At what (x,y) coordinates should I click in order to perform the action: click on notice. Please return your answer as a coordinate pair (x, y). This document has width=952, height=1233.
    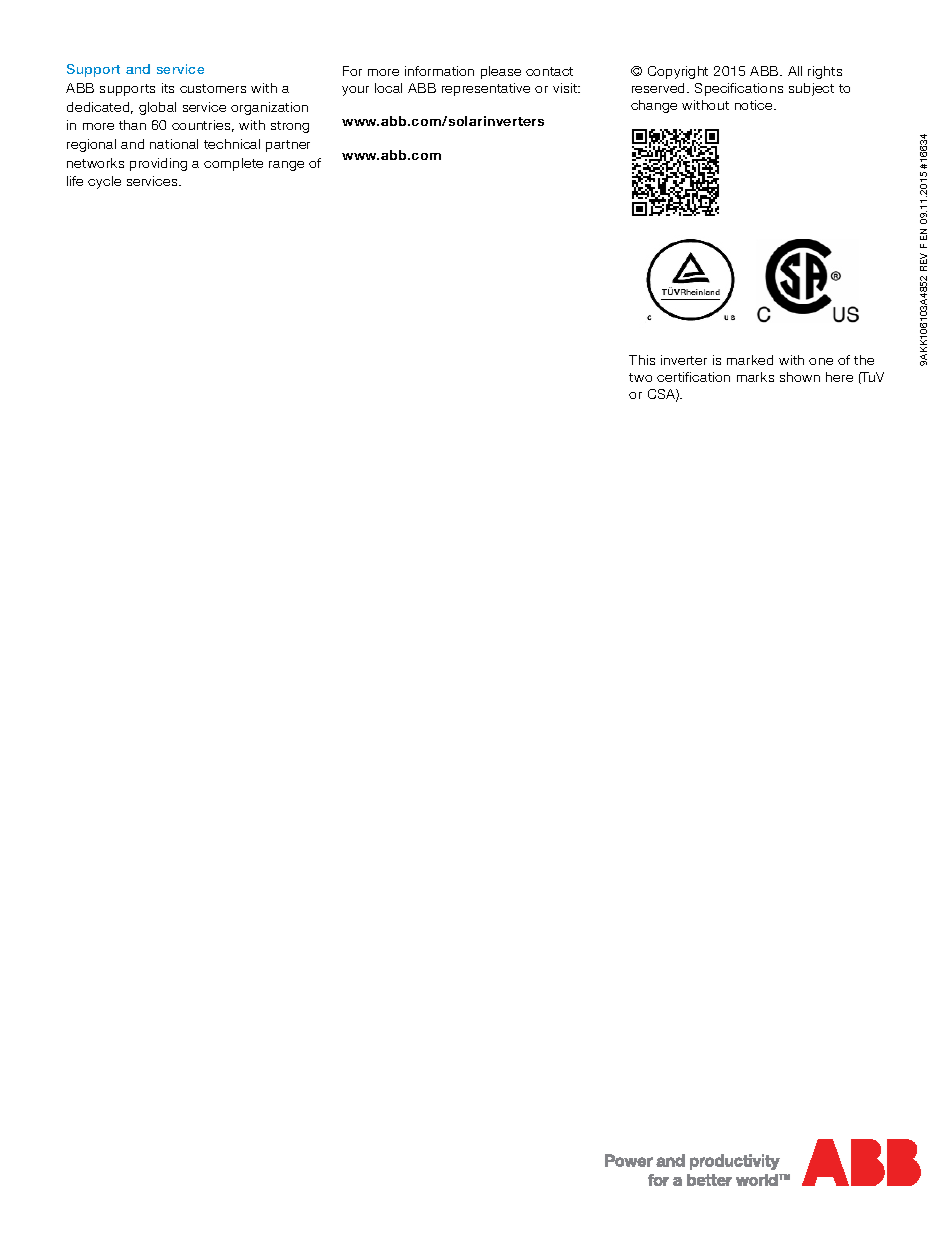
    Looking at the image, I should click on (755, 105).
